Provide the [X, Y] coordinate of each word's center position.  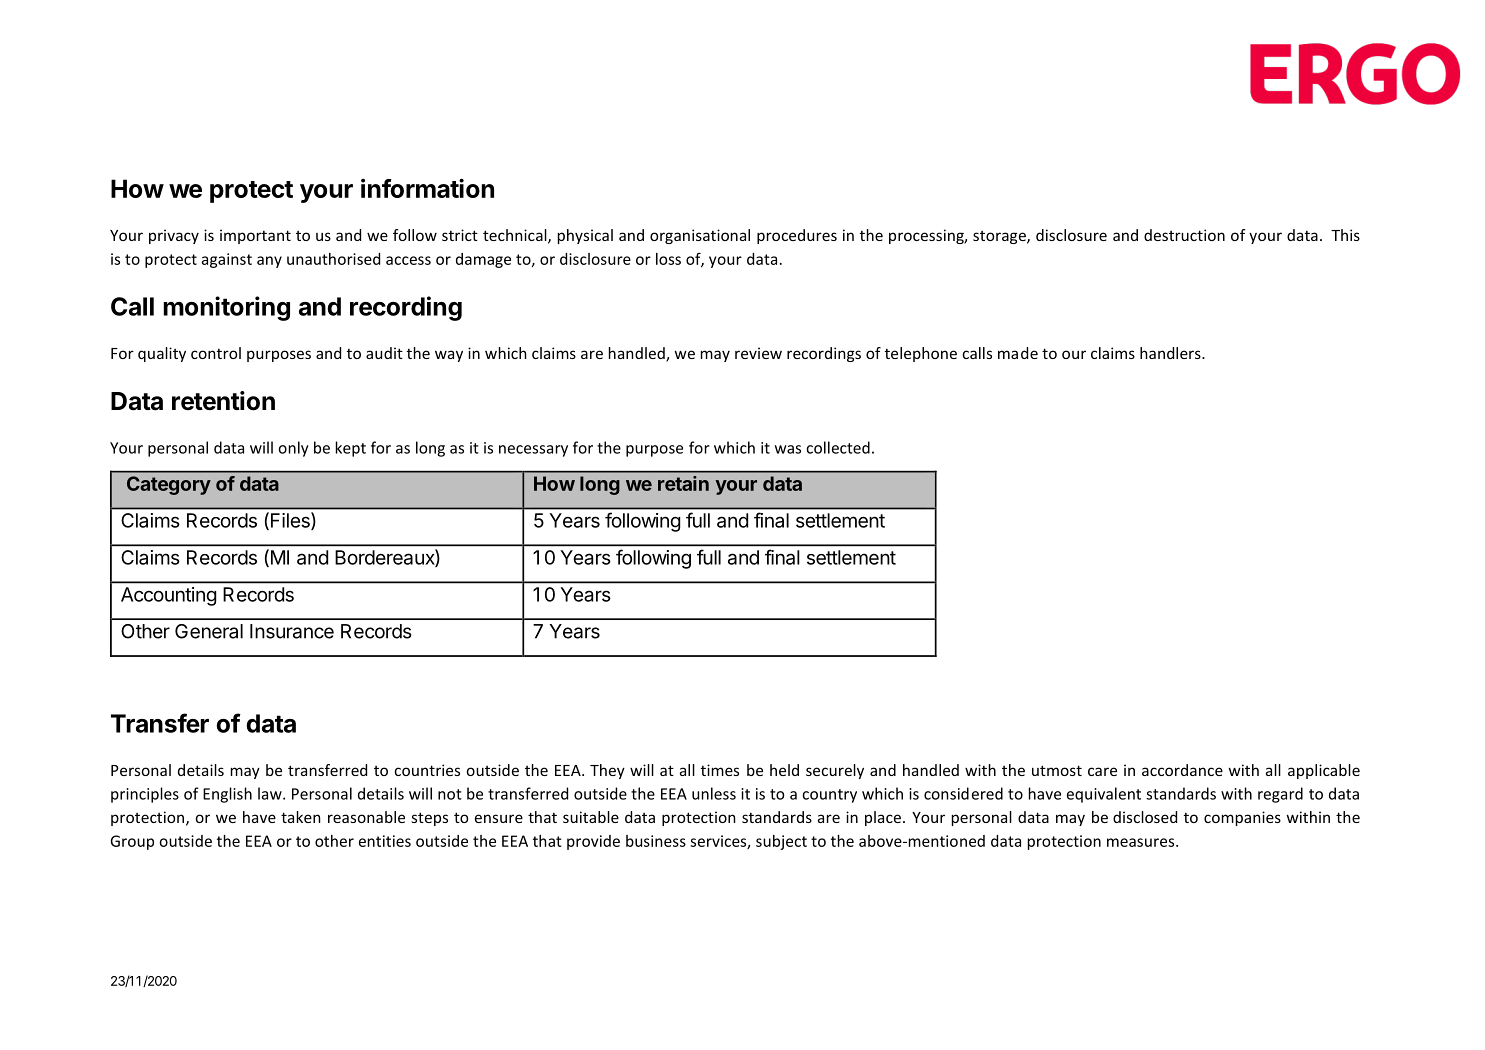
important [255, 236]
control [216, 353]
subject [781, 842]
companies [1242, 818]
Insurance [292, 631]
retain [683, 483]
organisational [700, 236]
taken [301, 817]
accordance [1182, 770]
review [758, 353]
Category [169, 485]
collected [838, 447]
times [720, 770]
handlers [1171, 353]
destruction [1184, 235]
